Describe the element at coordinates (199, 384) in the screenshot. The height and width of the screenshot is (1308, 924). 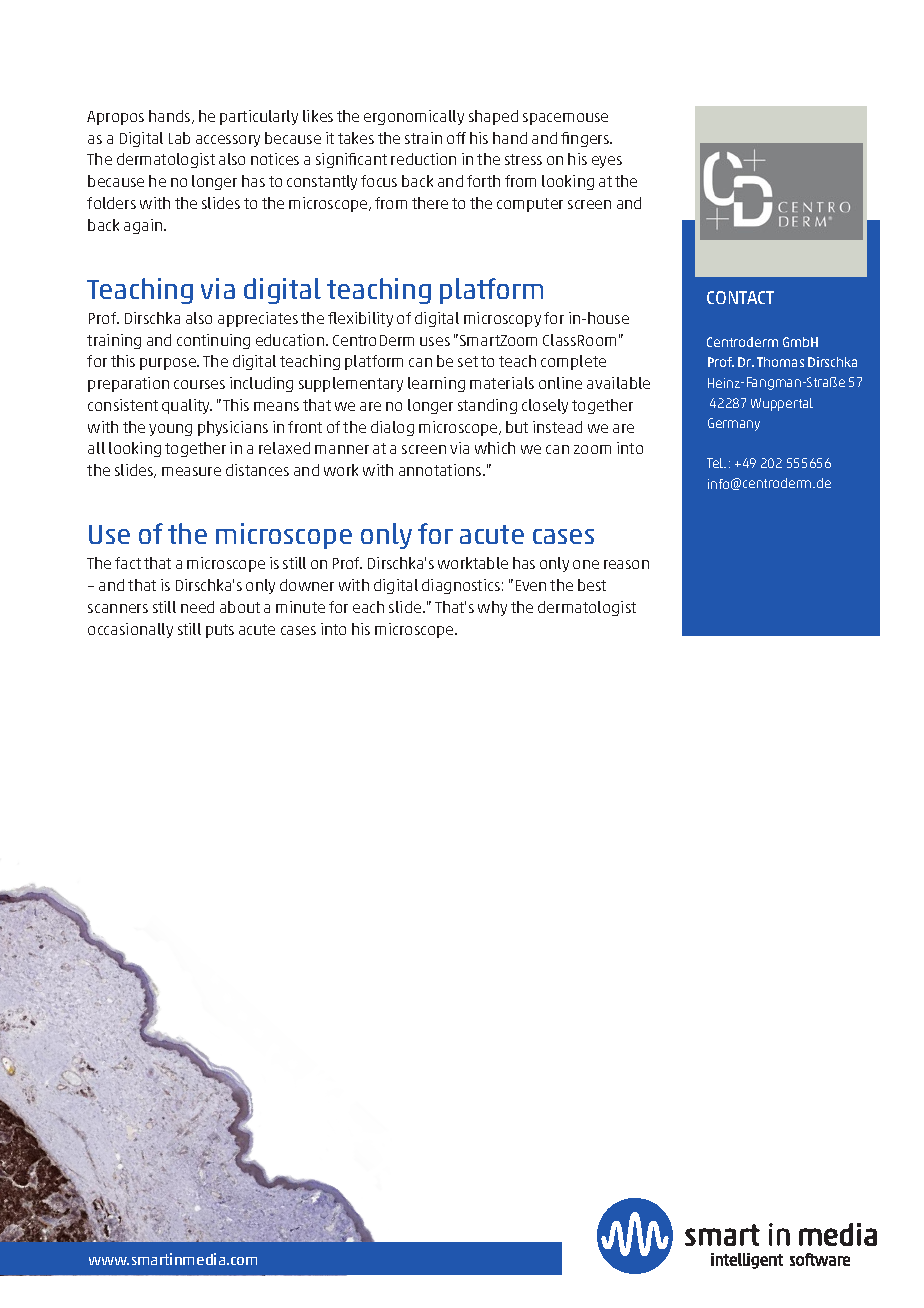
I see `courses` at that location.
